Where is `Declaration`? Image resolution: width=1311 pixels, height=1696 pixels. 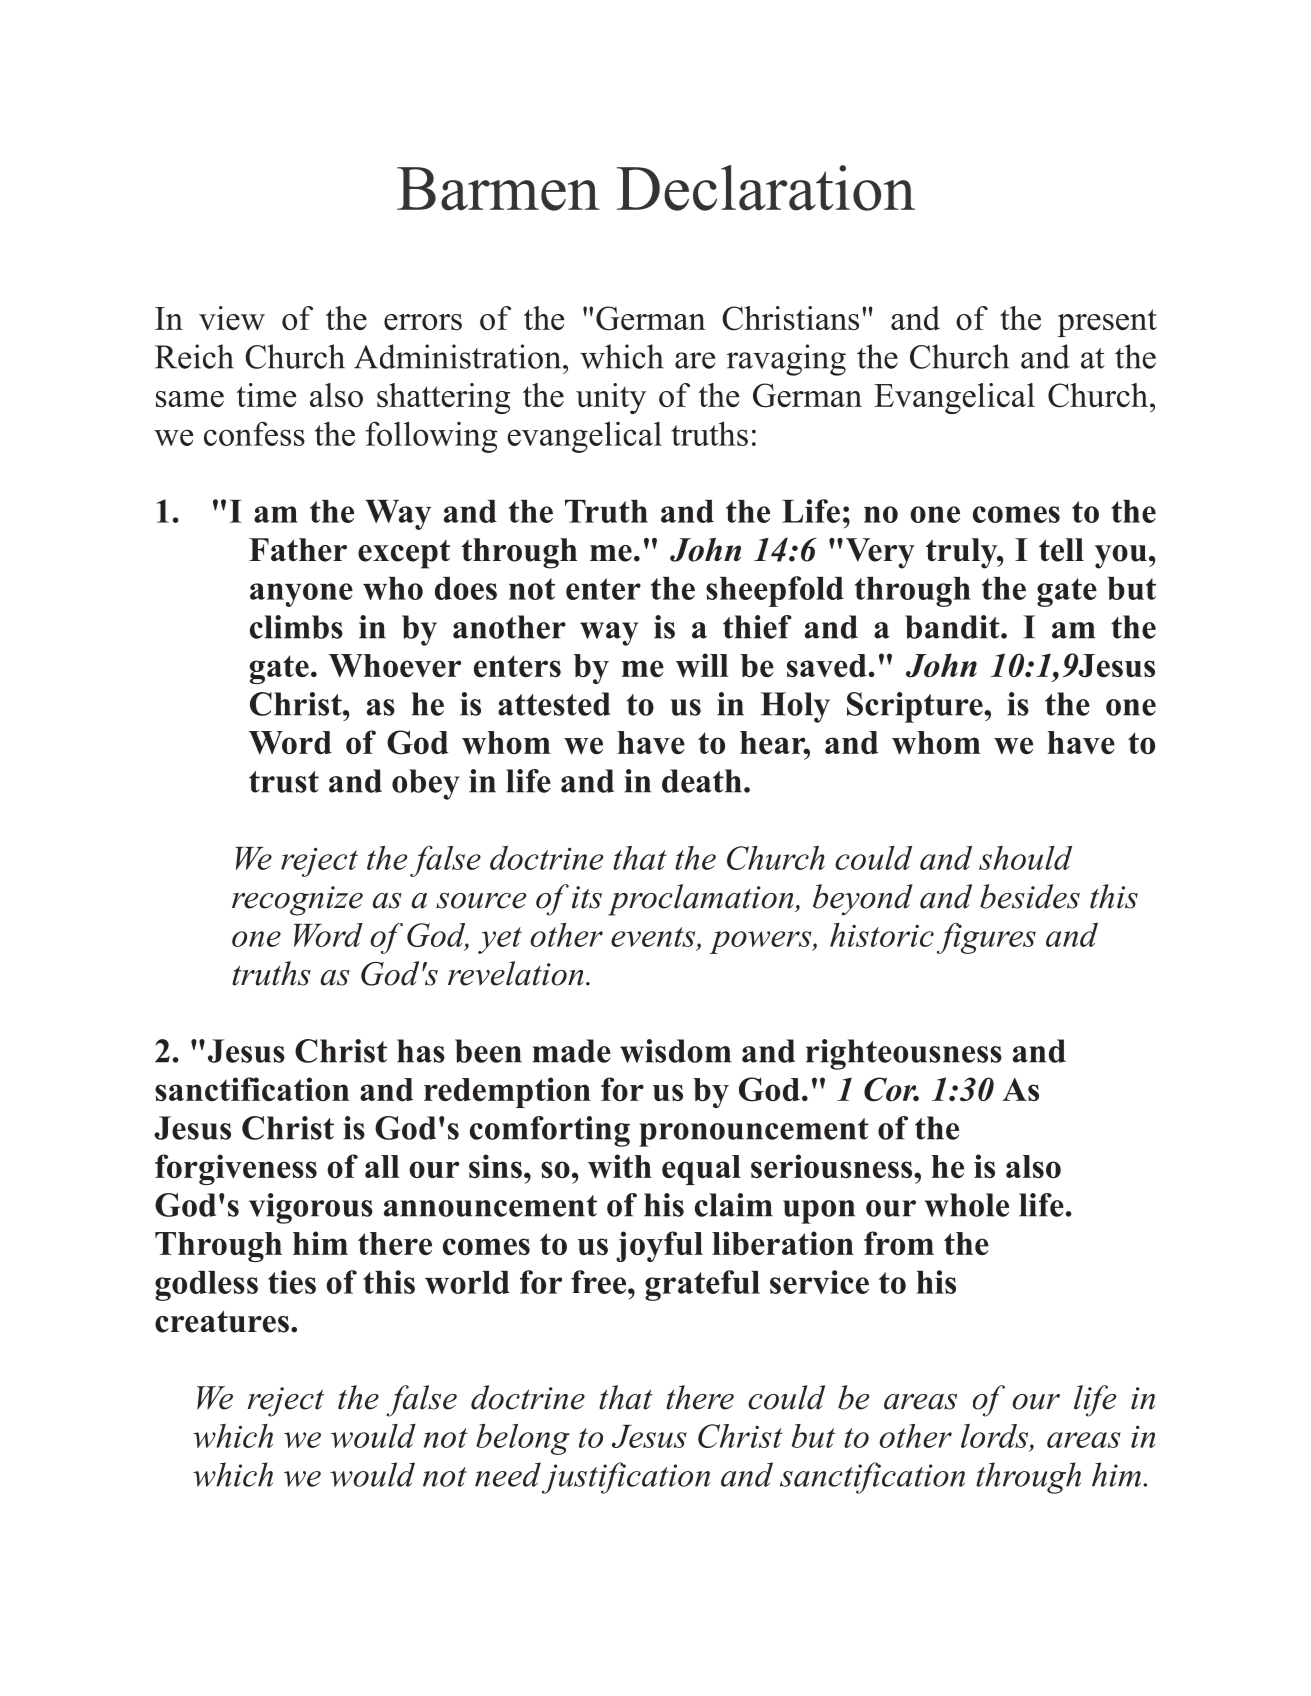 Declaration is located at coordinates (766, 188).
